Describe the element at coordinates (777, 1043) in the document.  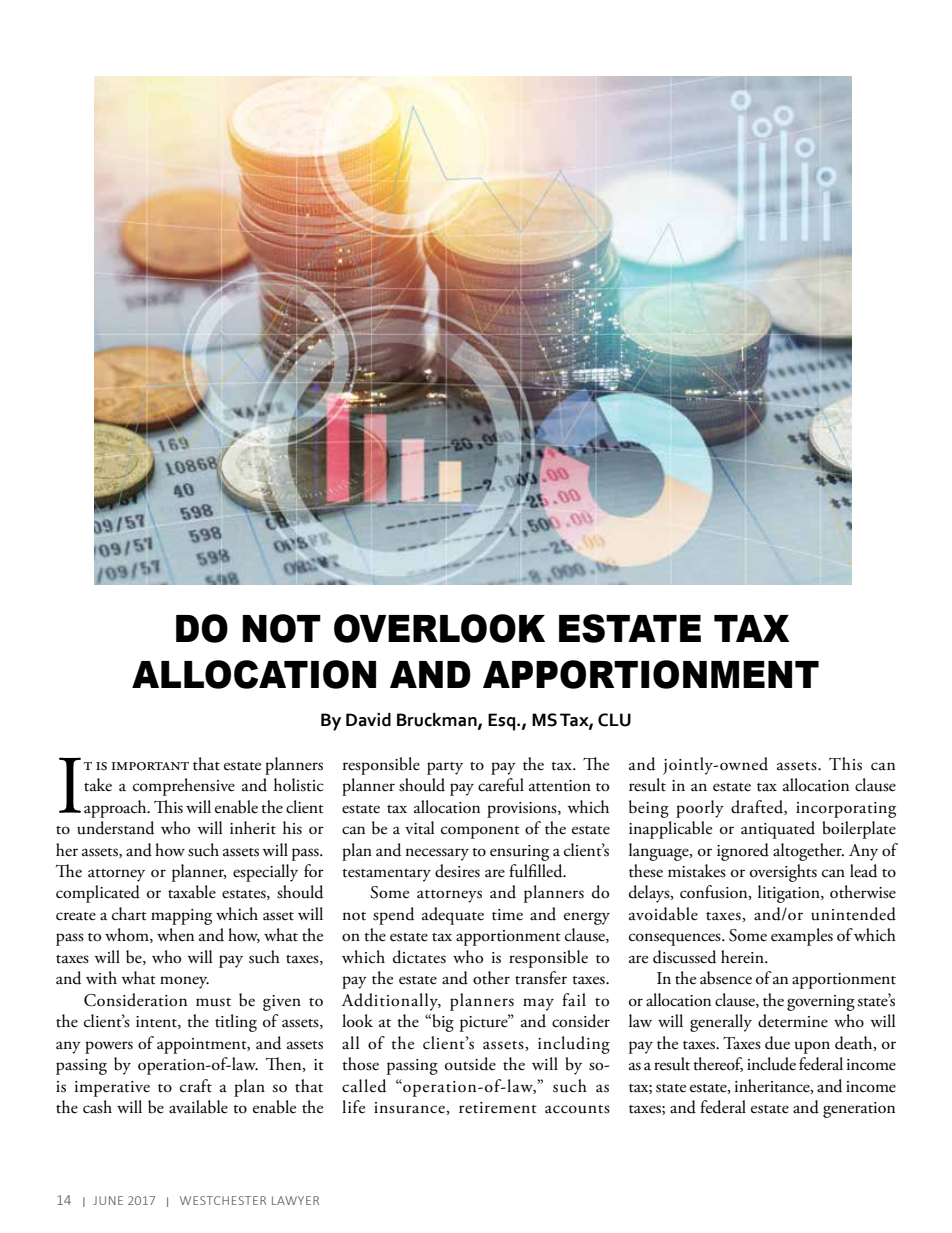
I see `due` at that location.
